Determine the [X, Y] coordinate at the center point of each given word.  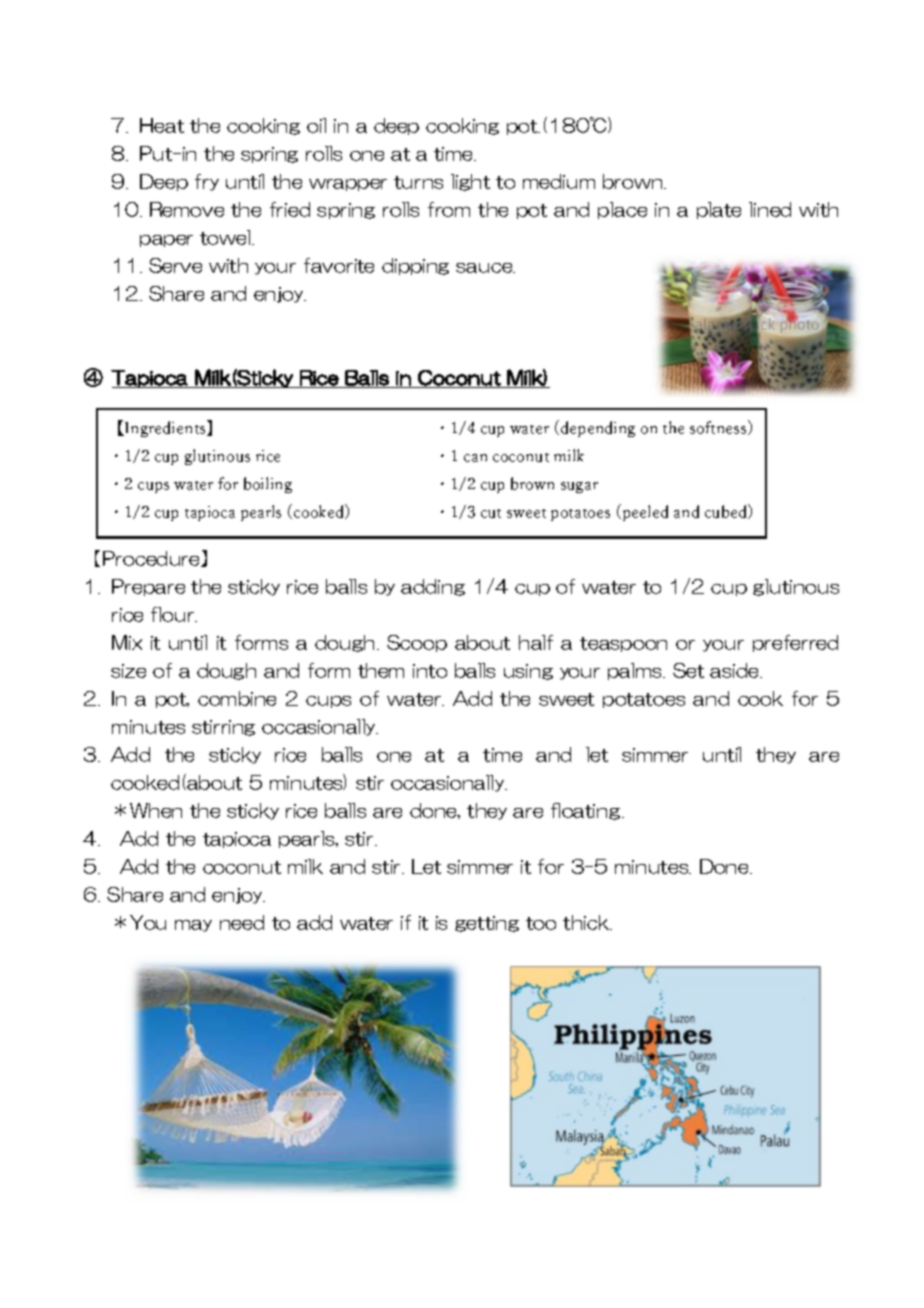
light [470, 182]
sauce [485, 268]
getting [487, 924]
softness [719, 427]
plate [719, 210]
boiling [268, 485]
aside [735, 670]
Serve [175, 265]
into [430, 671]
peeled [645, 513]
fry [207, 182]
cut [491, 513]
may [193, 926]
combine [237, 698]
